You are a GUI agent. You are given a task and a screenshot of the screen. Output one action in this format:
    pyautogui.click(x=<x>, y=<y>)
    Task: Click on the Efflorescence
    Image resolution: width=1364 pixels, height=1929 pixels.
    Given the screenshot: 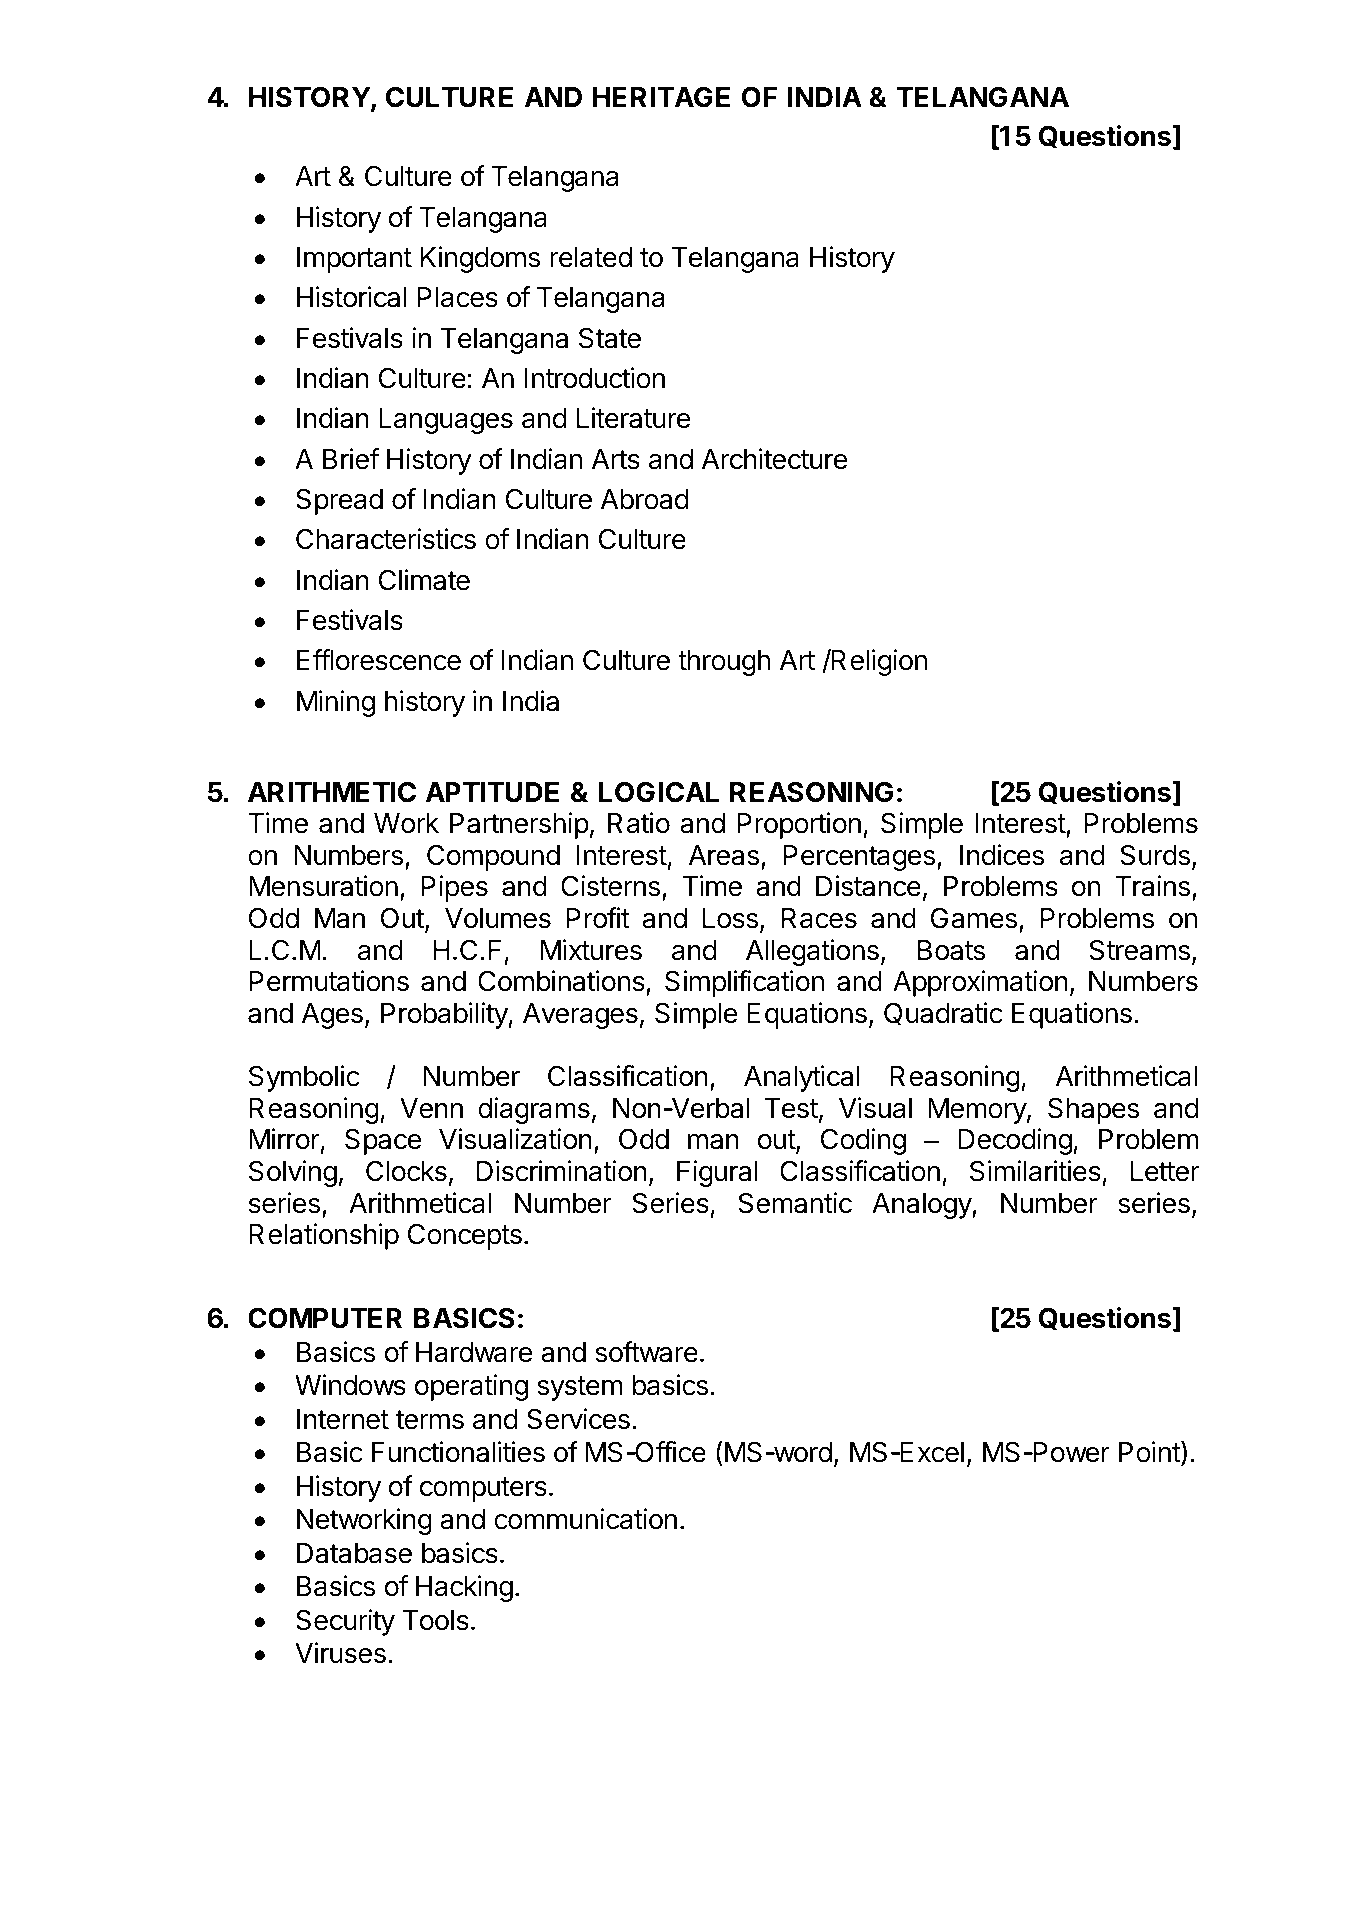 What is the action you would take?
    pyautogui.click(x=379, y=660)
